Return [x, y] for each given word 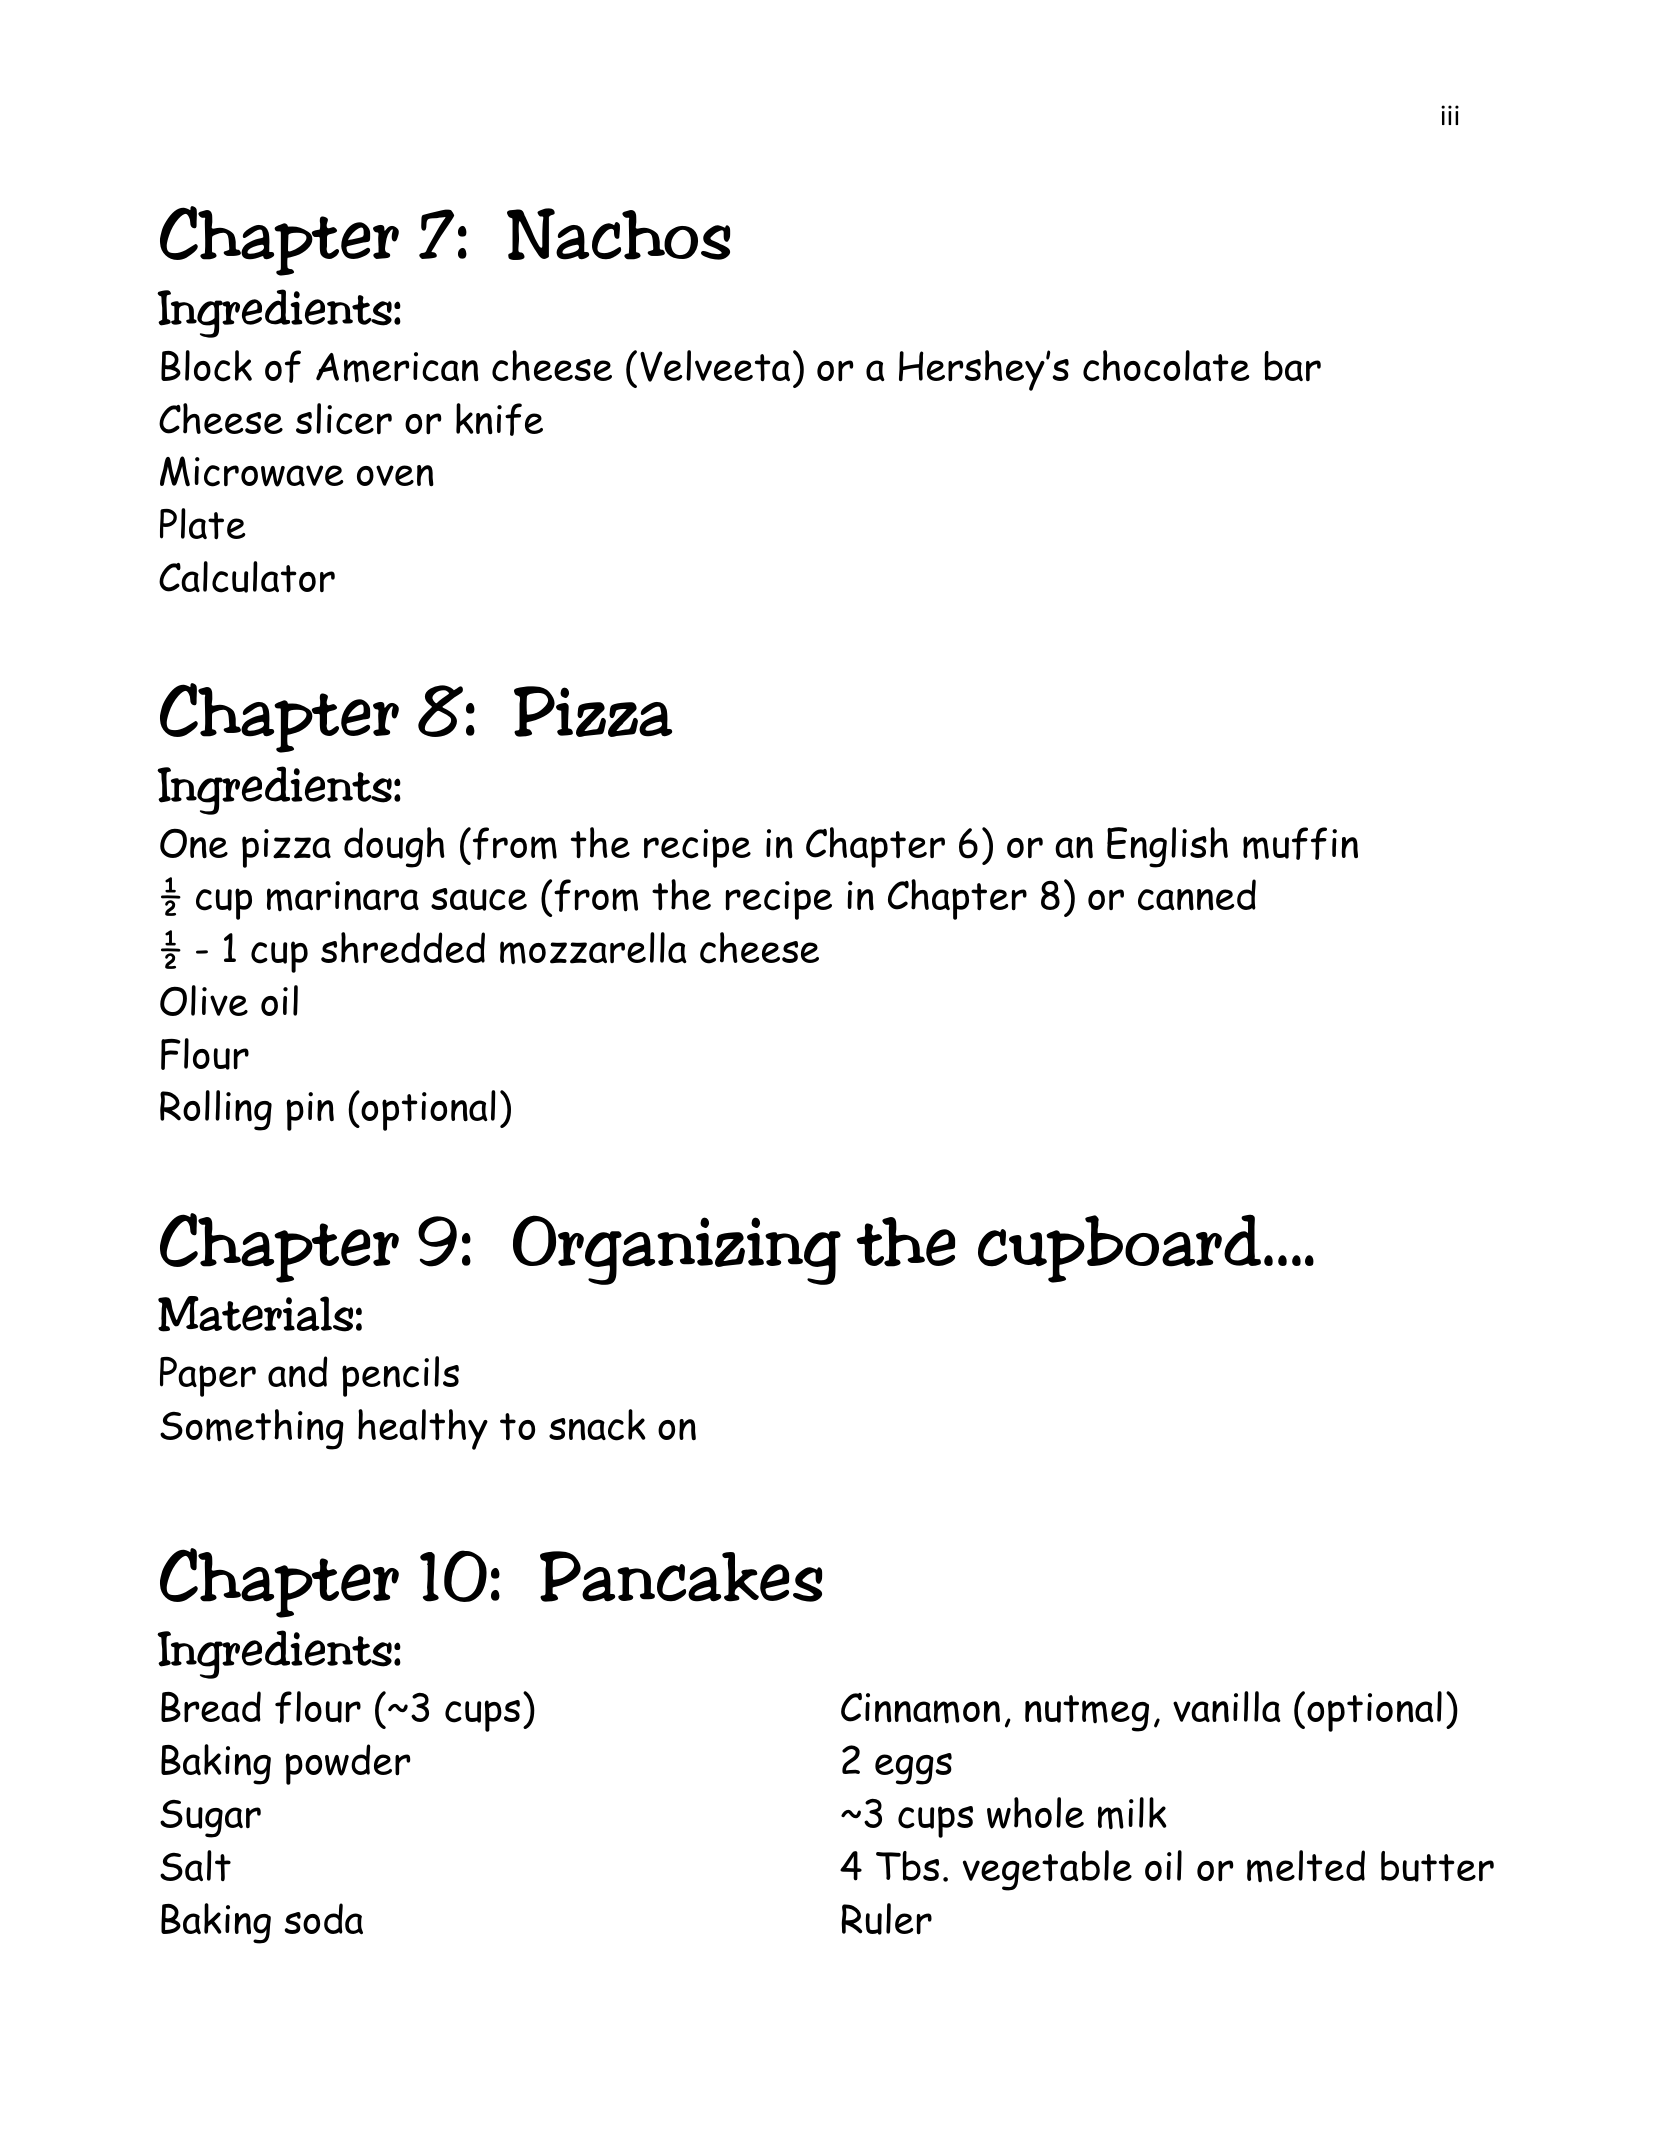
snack [597, 1425]
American [397, 367]
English [1167, 847]
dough [394, 847]
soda [324, 1918]
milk [1132, 1813]
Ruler [886, 1919]
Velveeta [715, 366]
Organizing [677, 1250]
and [297, 1372]
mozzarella [593, 948]
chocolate [1166, 366]
